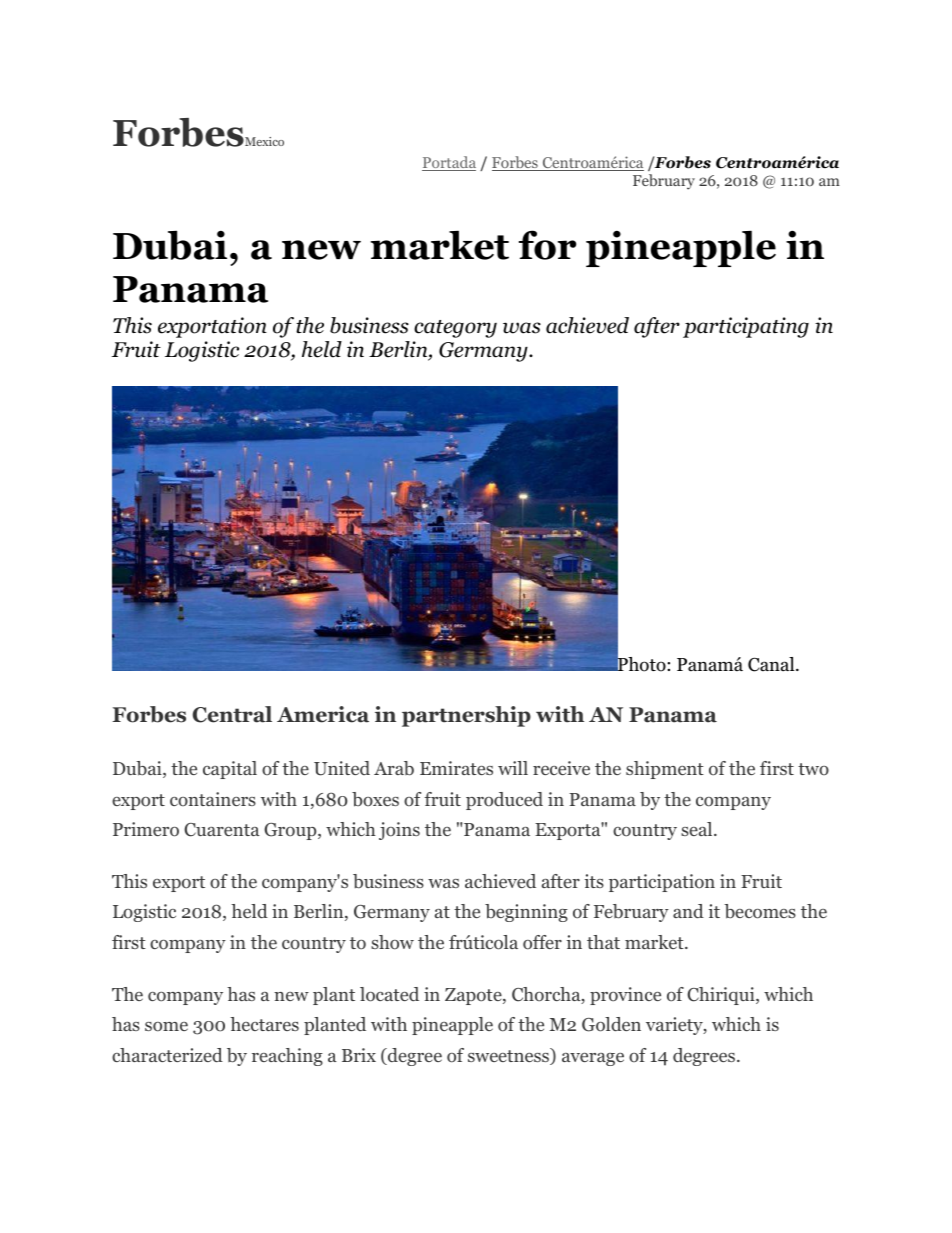 The height and width of the image is (1233, 952). What do you see at coordinates (746, 327) in the image?
I see `participating` at bounding box center [746, 327].
